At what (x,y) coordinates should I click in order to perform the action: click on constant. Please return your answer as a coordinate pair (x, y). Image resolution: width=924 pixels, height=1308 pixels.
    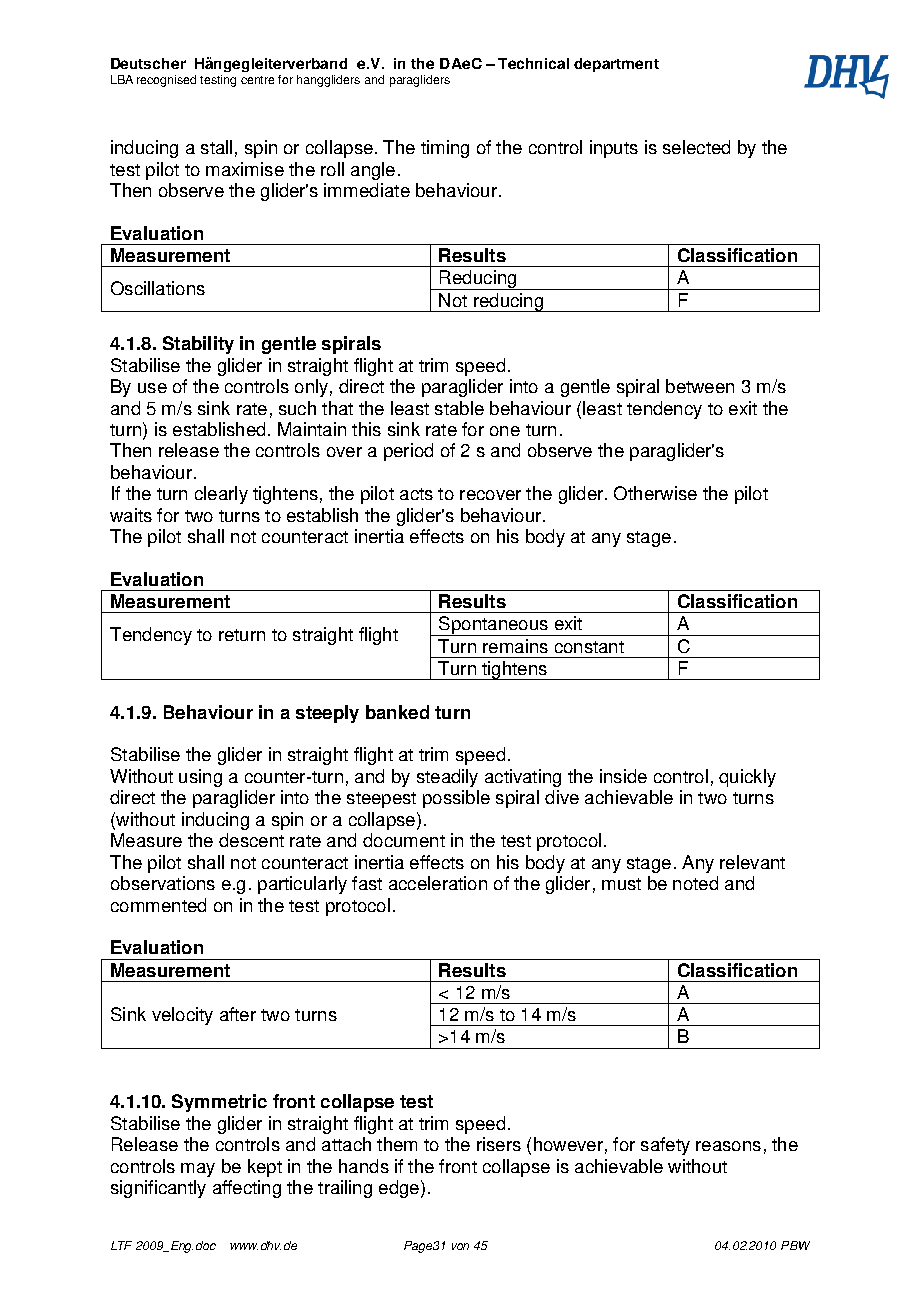
    Looking at the image, I should click on (589, 647).
